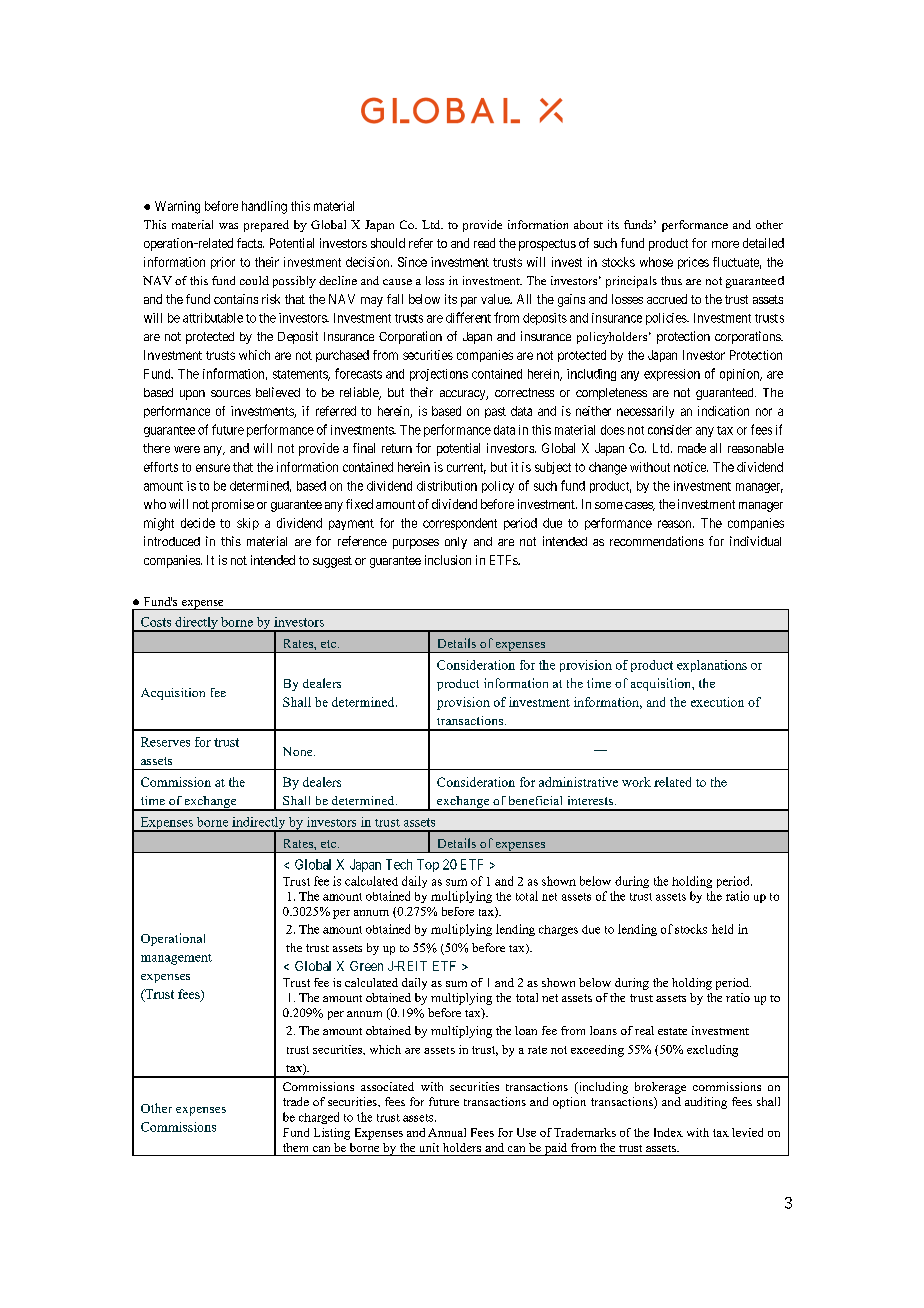  Describe the element at coordinates (295, 1147) in the page. I see `them` at that location.
